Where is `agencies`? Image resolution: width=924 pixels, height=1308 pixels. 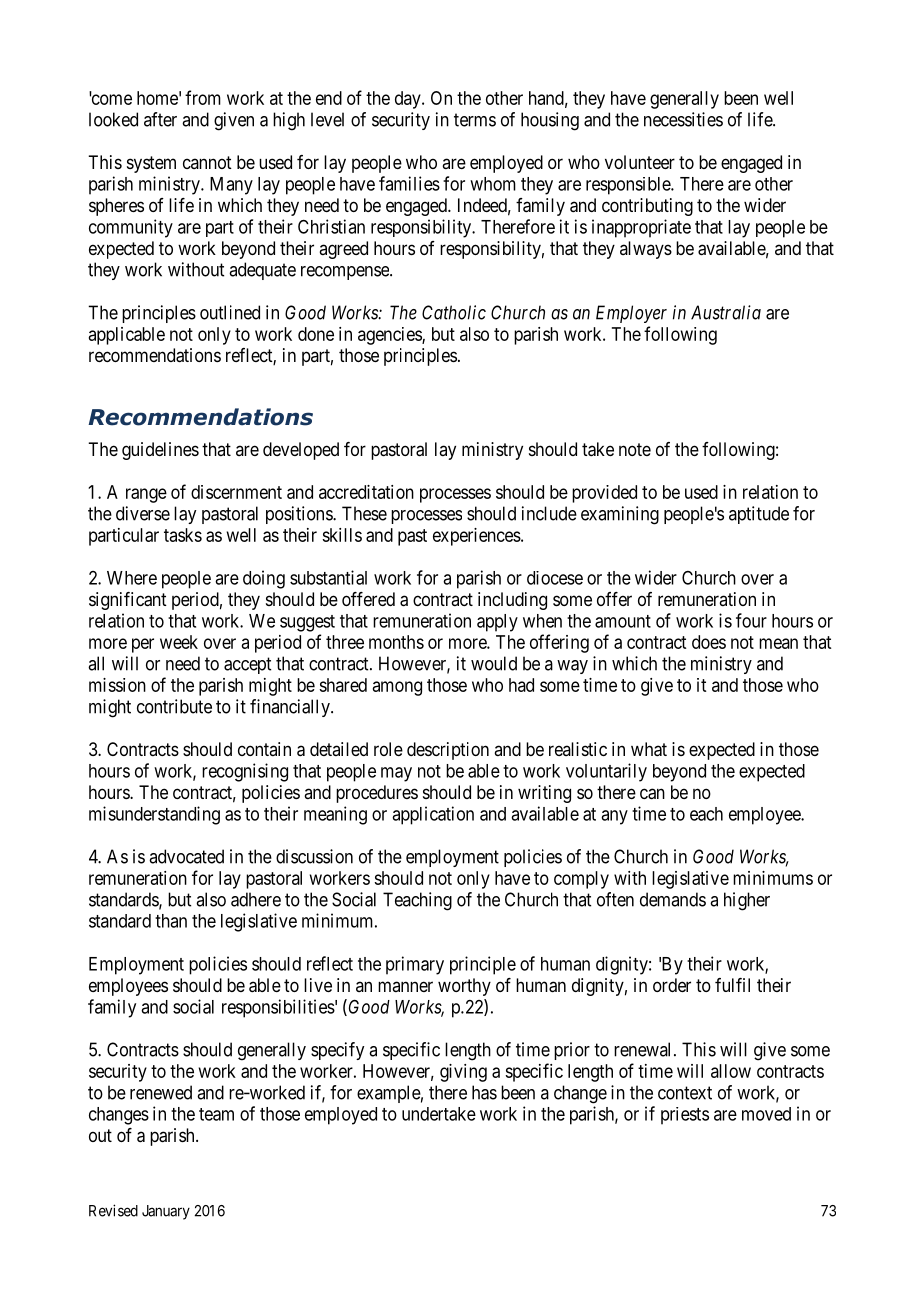 agencies is located at coordinates (390, 336).
